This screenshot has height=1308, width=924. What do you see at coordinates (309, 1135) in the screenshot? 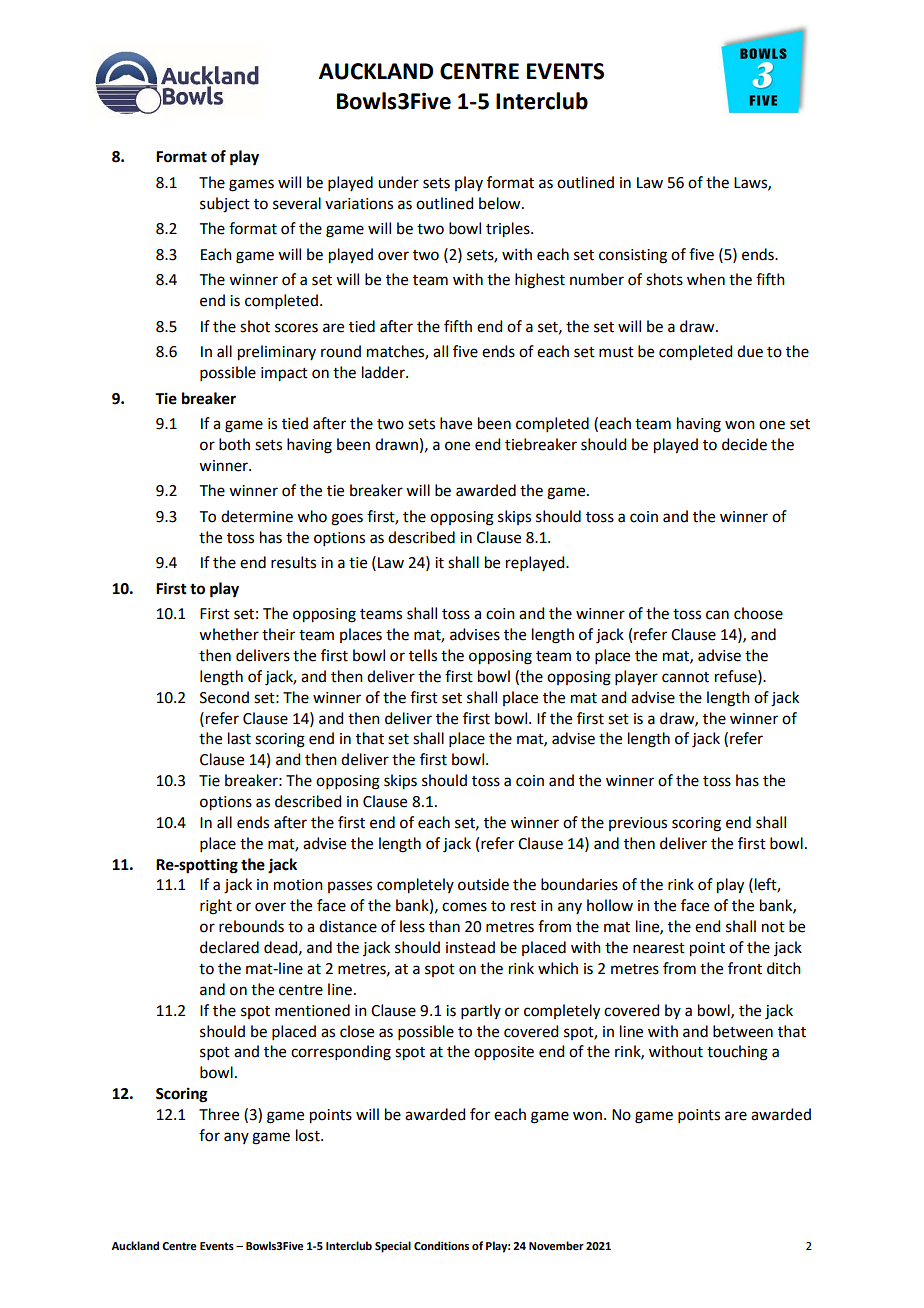
I see `lost` at bounding box center [309, 1135].
